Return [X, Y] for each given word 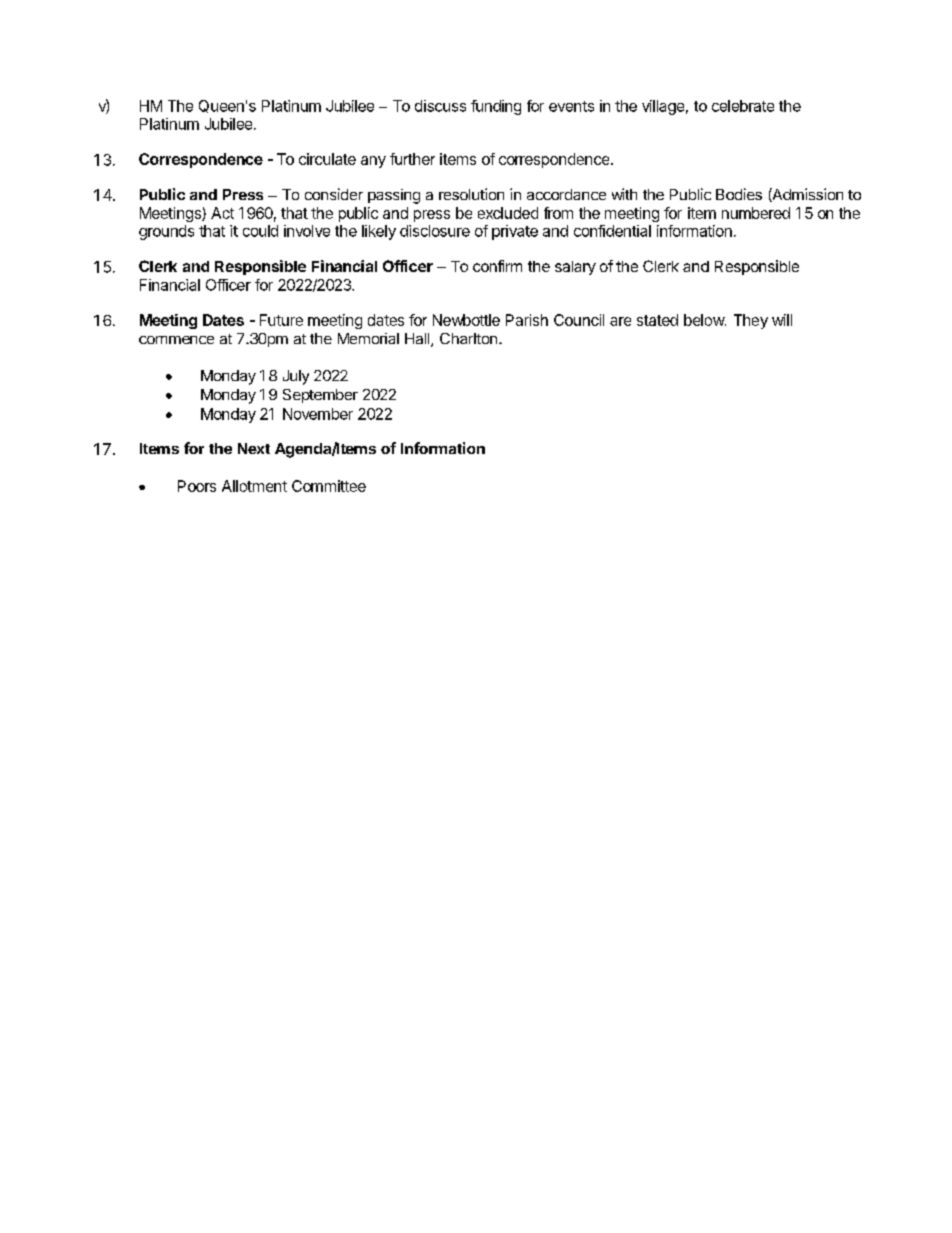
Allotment [254, 486]
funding [496, 107]
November [318, 414]
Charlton [468, 338]
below [705, 320]
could [260, 231]
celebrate [743, 106]
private [515, 232]
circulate [327, 159]
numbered [756, 213]
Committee [329, 486]
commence [176, 340]
